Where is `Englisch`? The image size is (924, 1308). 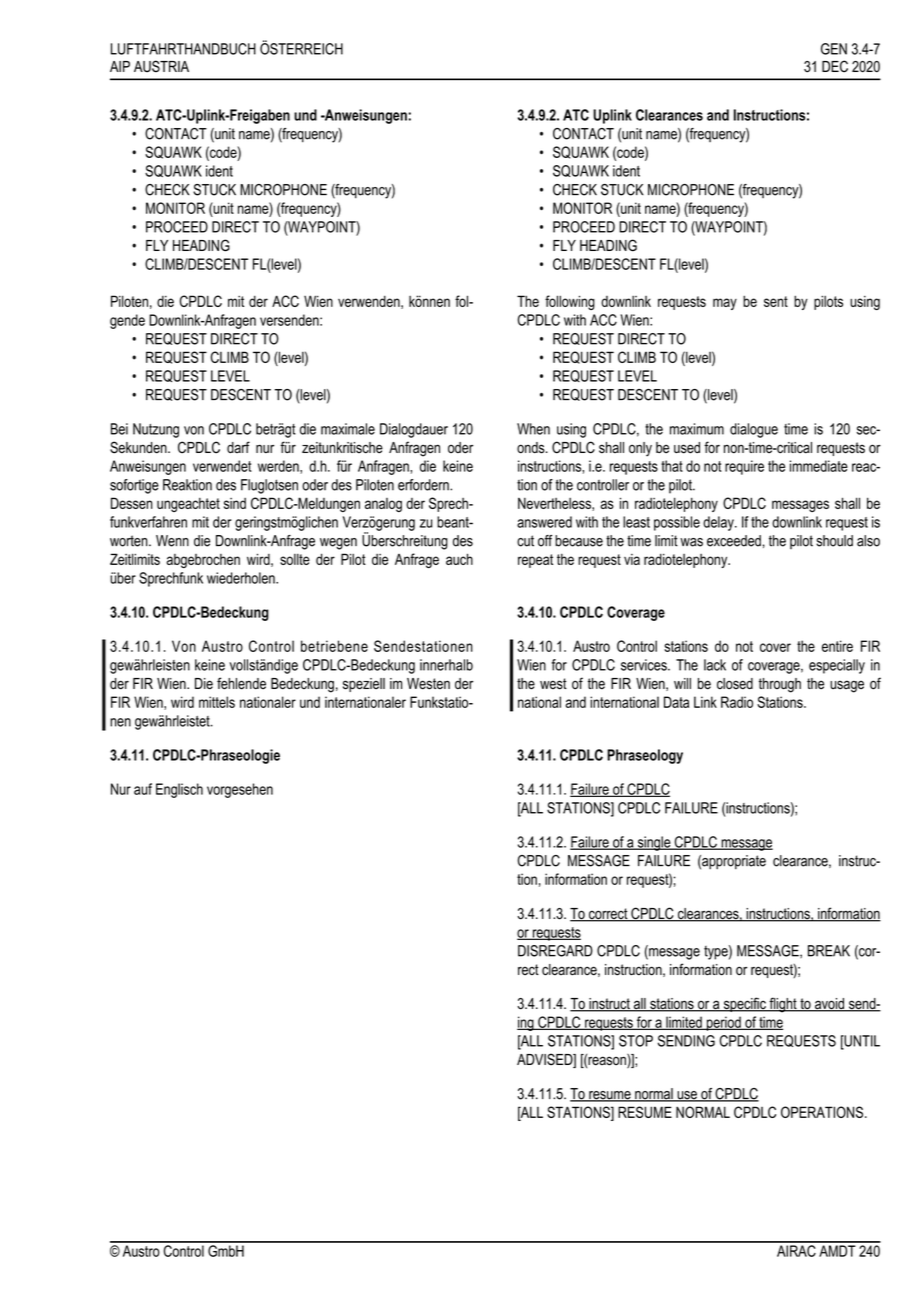 Englisch is located at coordinates (179, 790).
